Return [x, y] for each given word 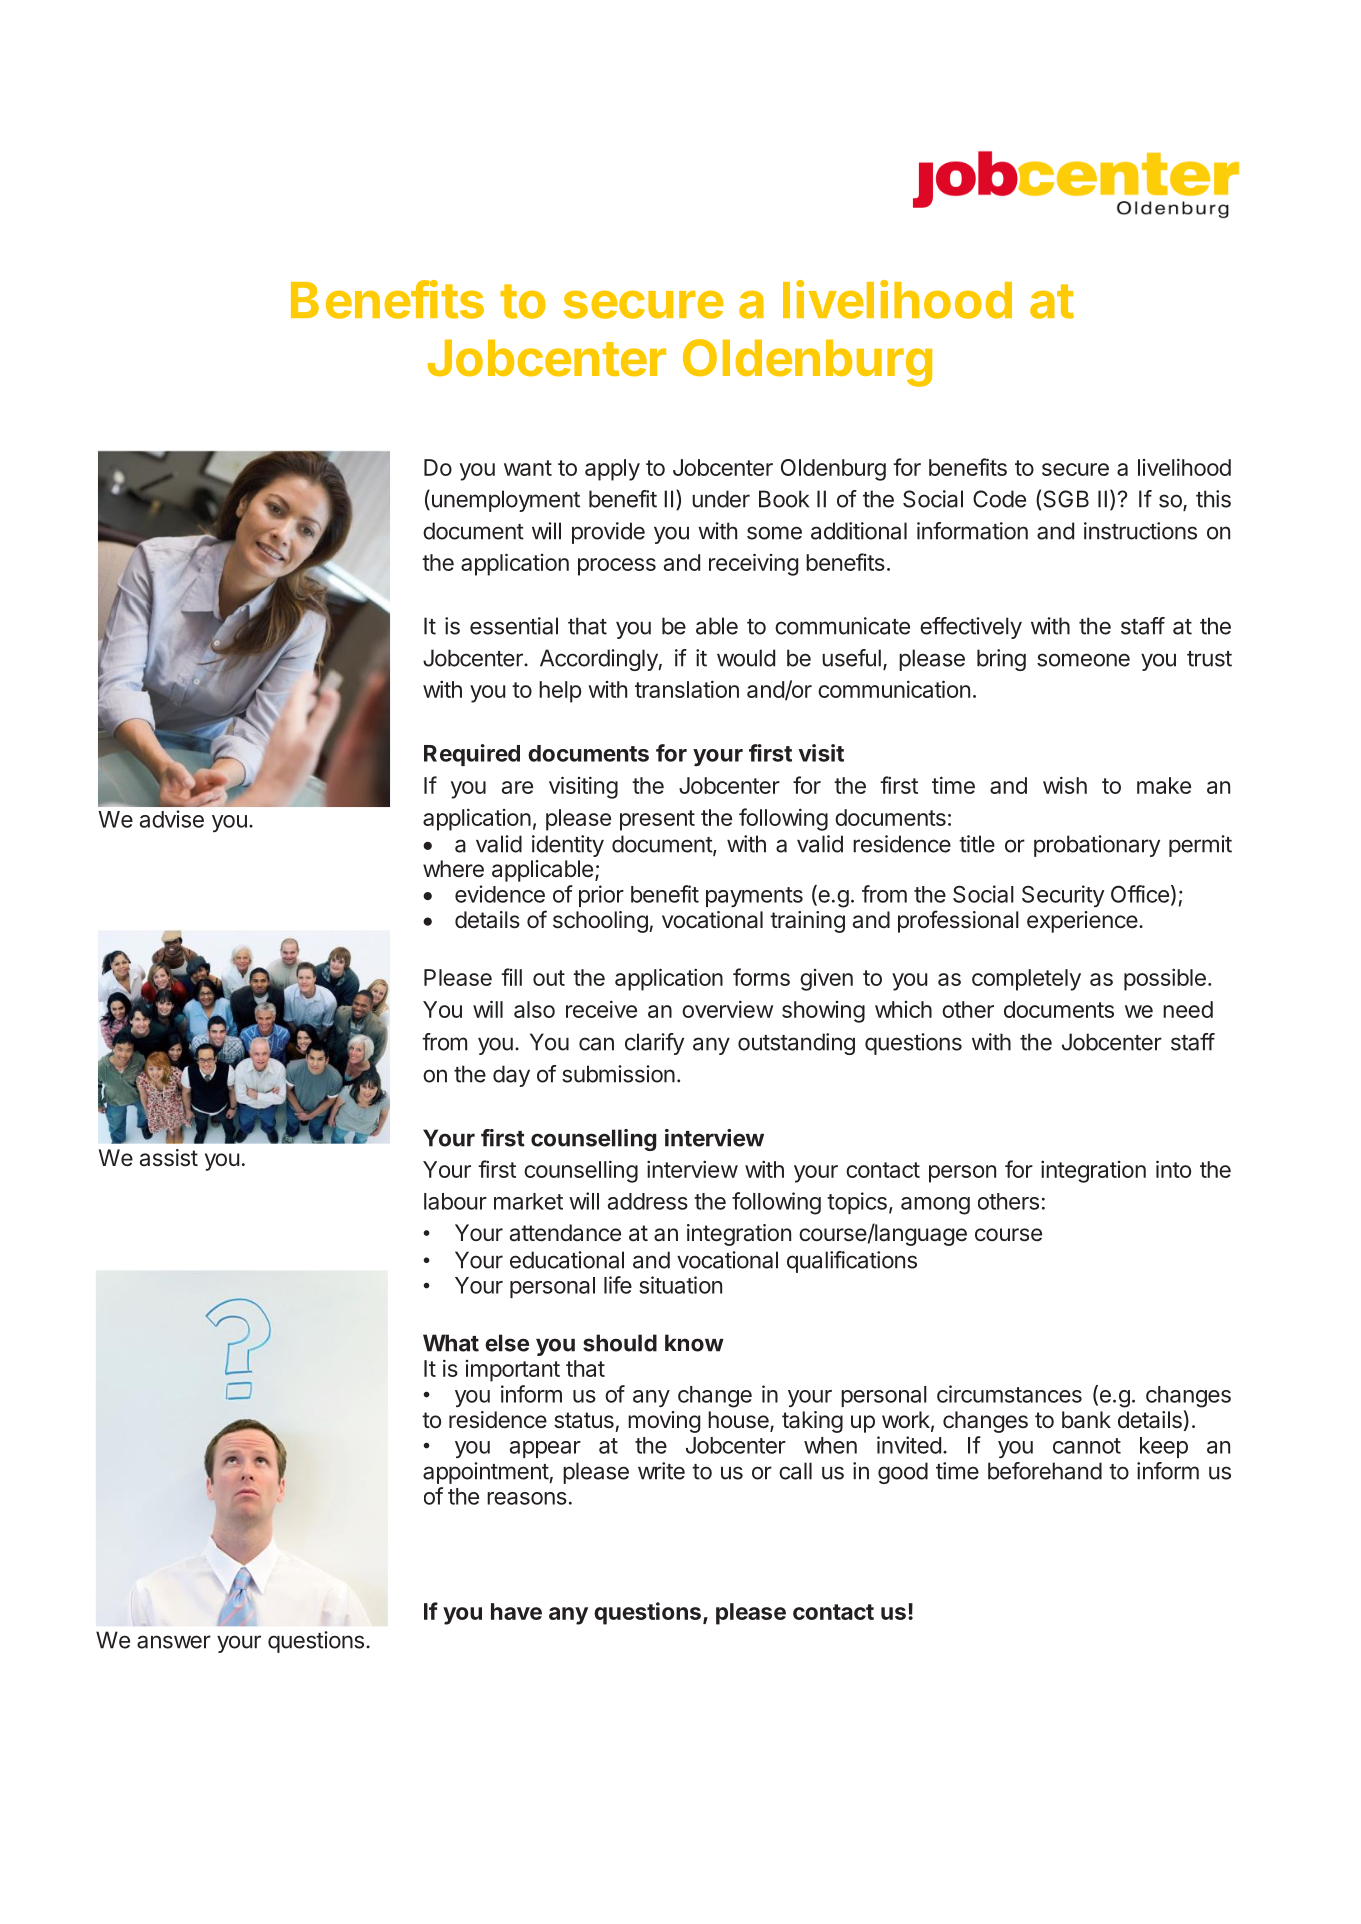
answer [174, 1642]
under [721, 499]
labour [455, 1201]
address [648, 1201]
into [1173, 1169]
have [516, 1611]
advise [172, 819]
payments [754, 897]
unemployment [504, 501]
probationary [1097, 846]
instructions [1140, 531]
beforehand [1045, 1471]
